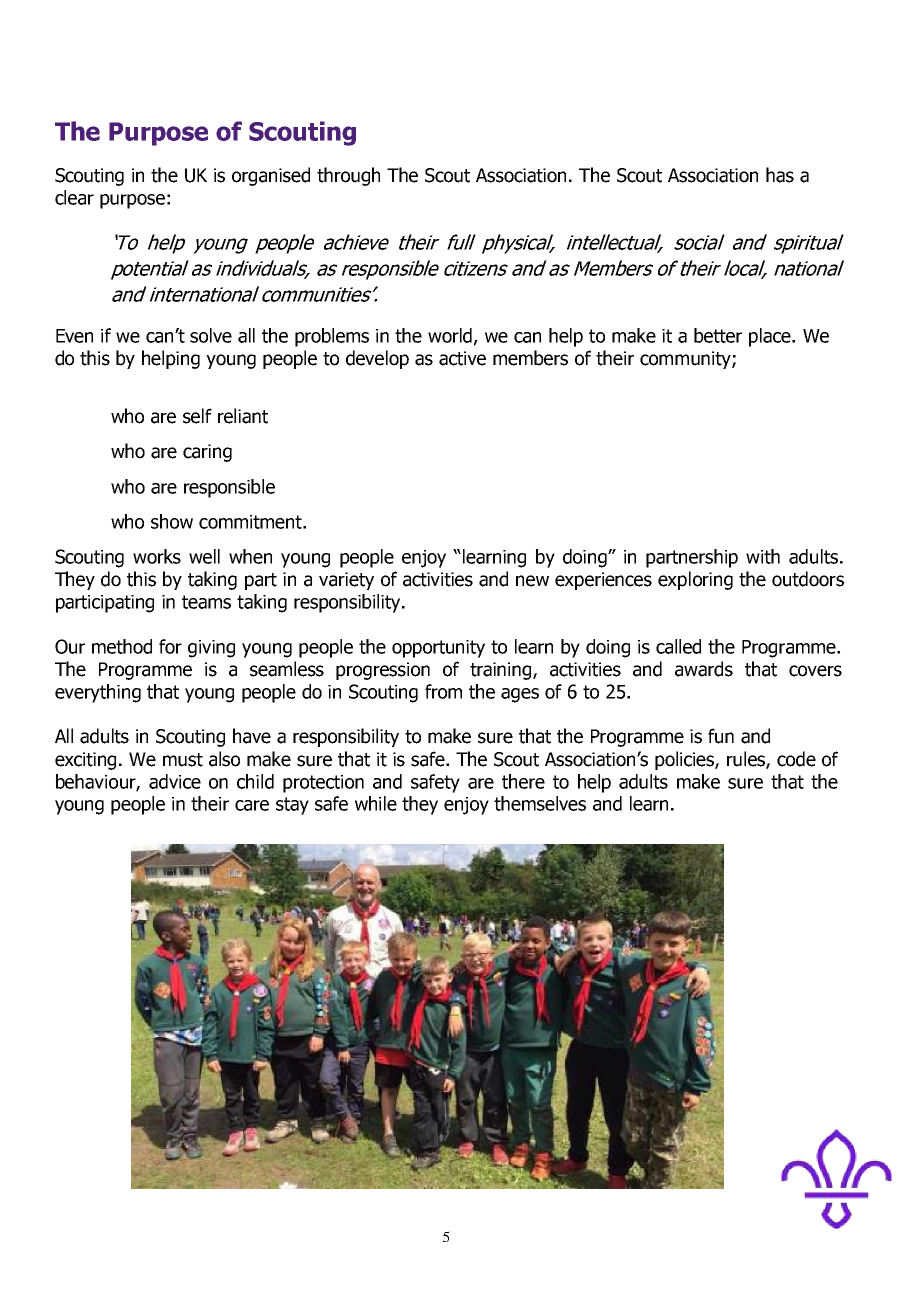 The image size is (924, 1307). I want to click on new, so click(532, 581).
